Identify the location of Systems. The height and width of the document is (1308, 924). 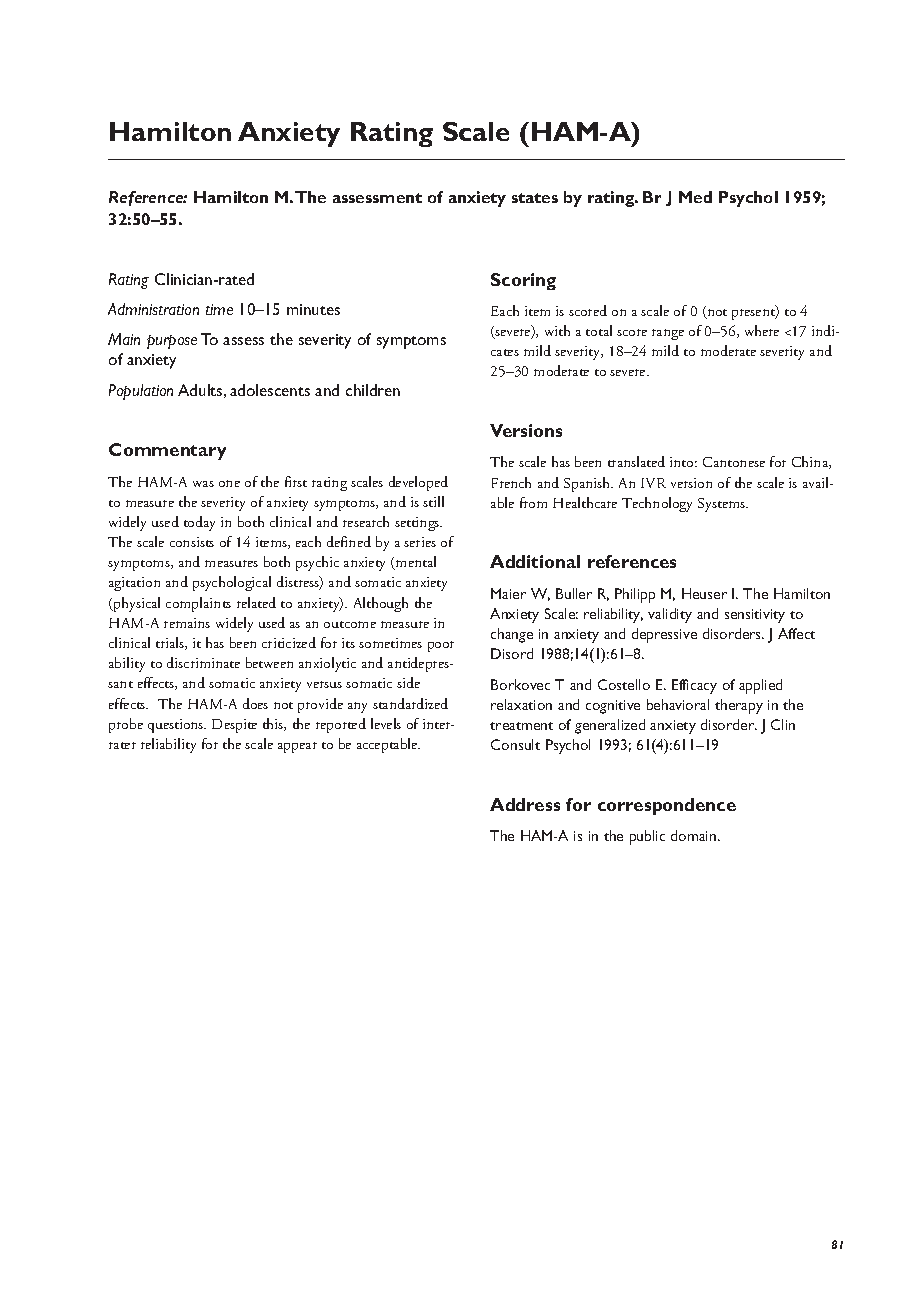
(723, 505).
